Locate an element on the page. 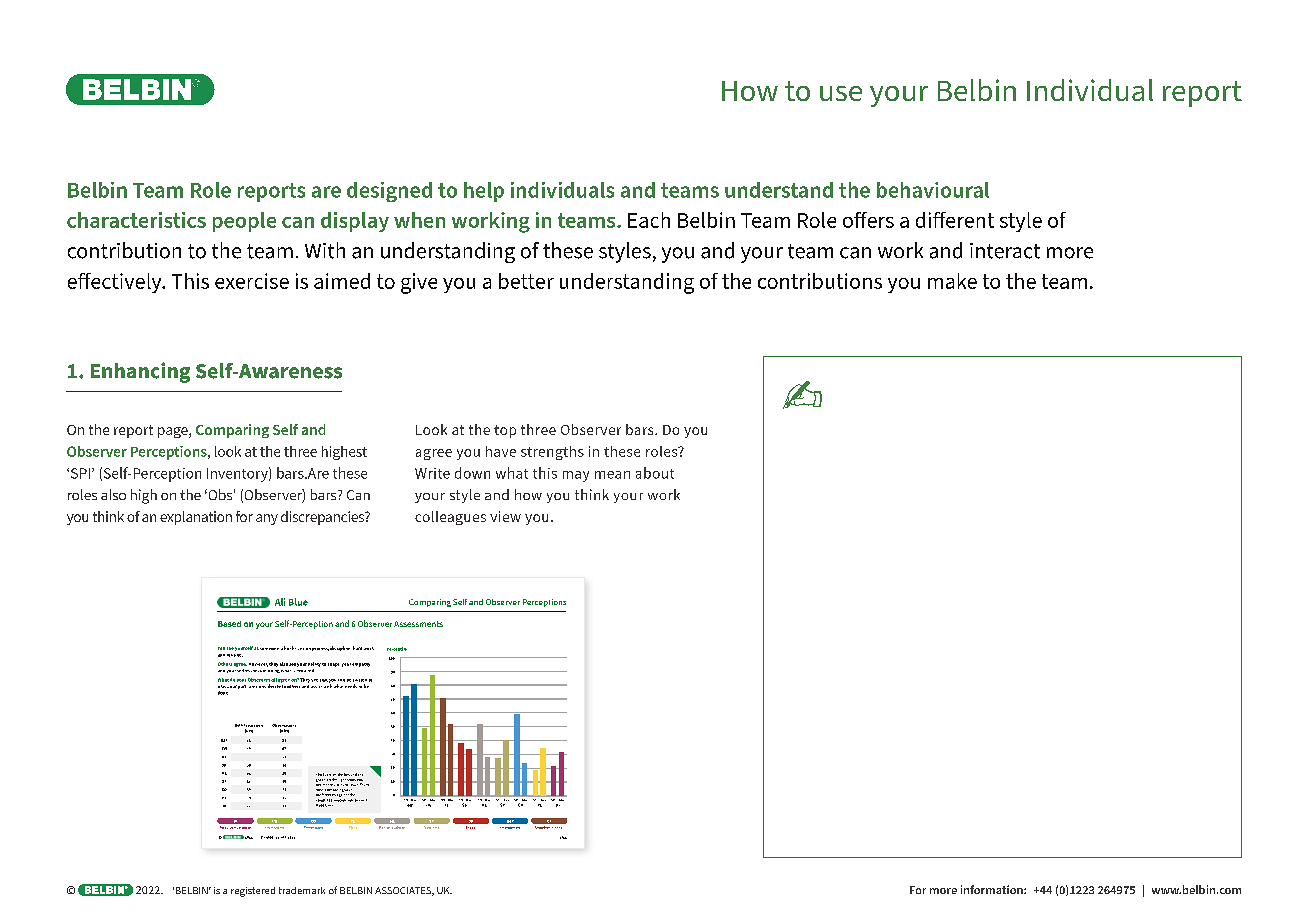 Image resolution: width=1308 pixels, height=924 pixels. registered is located at coordinates (253, 892).
